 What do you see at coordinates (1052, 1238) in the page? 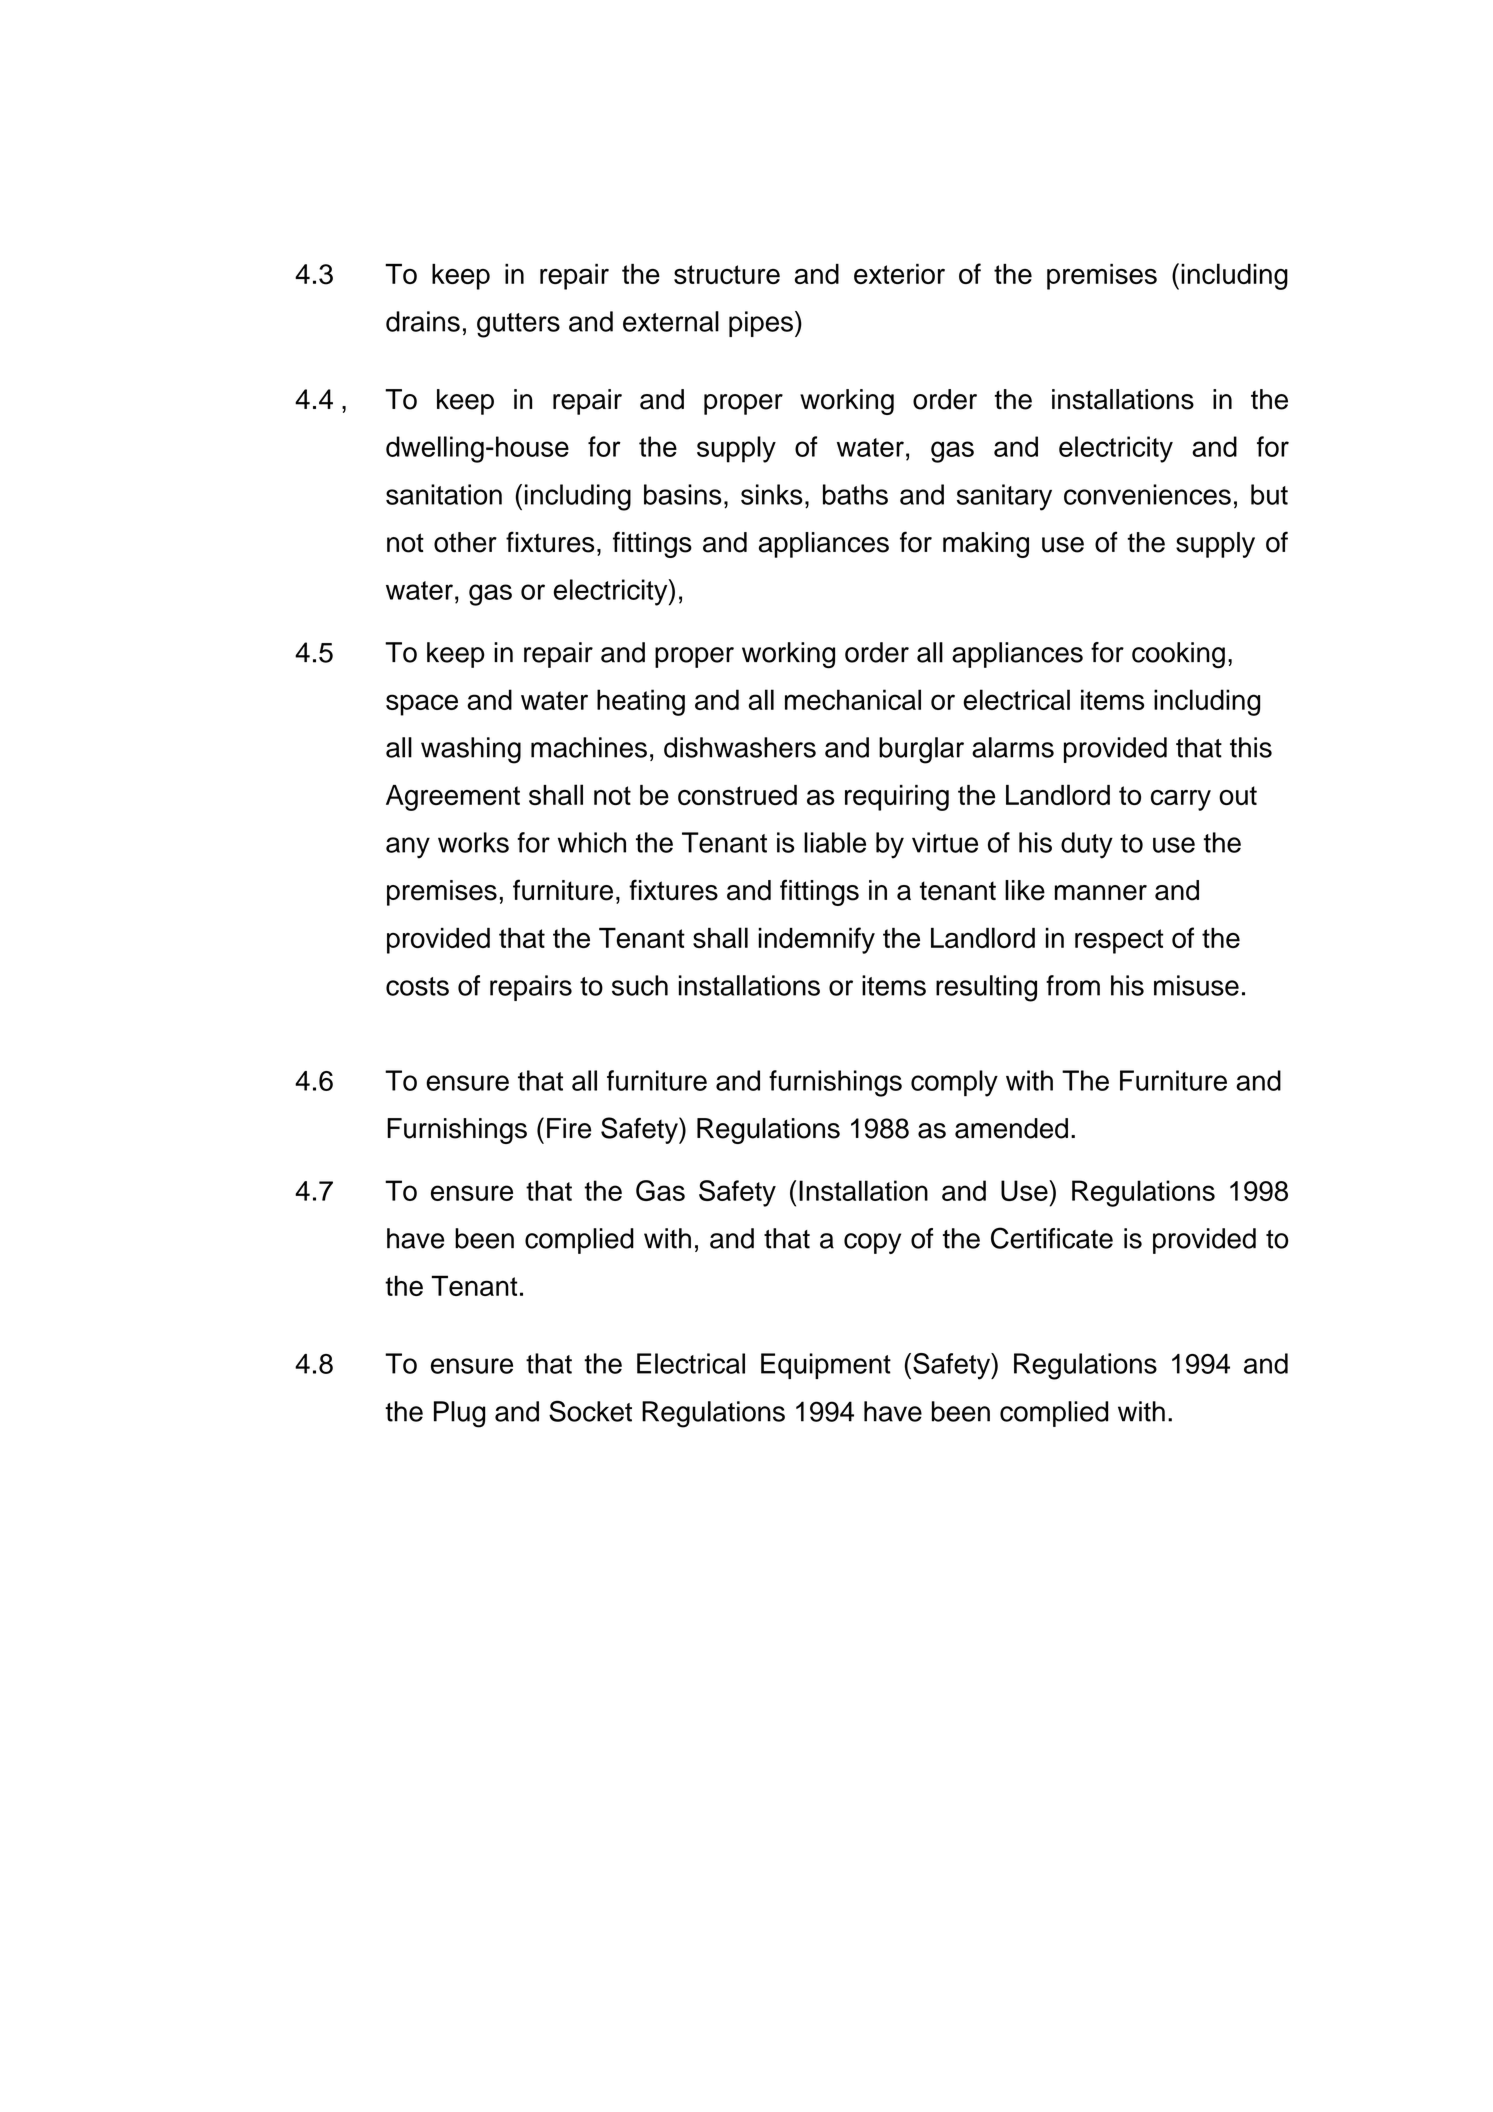
I see `Certificate` at bounding box center [1052, 1238].
